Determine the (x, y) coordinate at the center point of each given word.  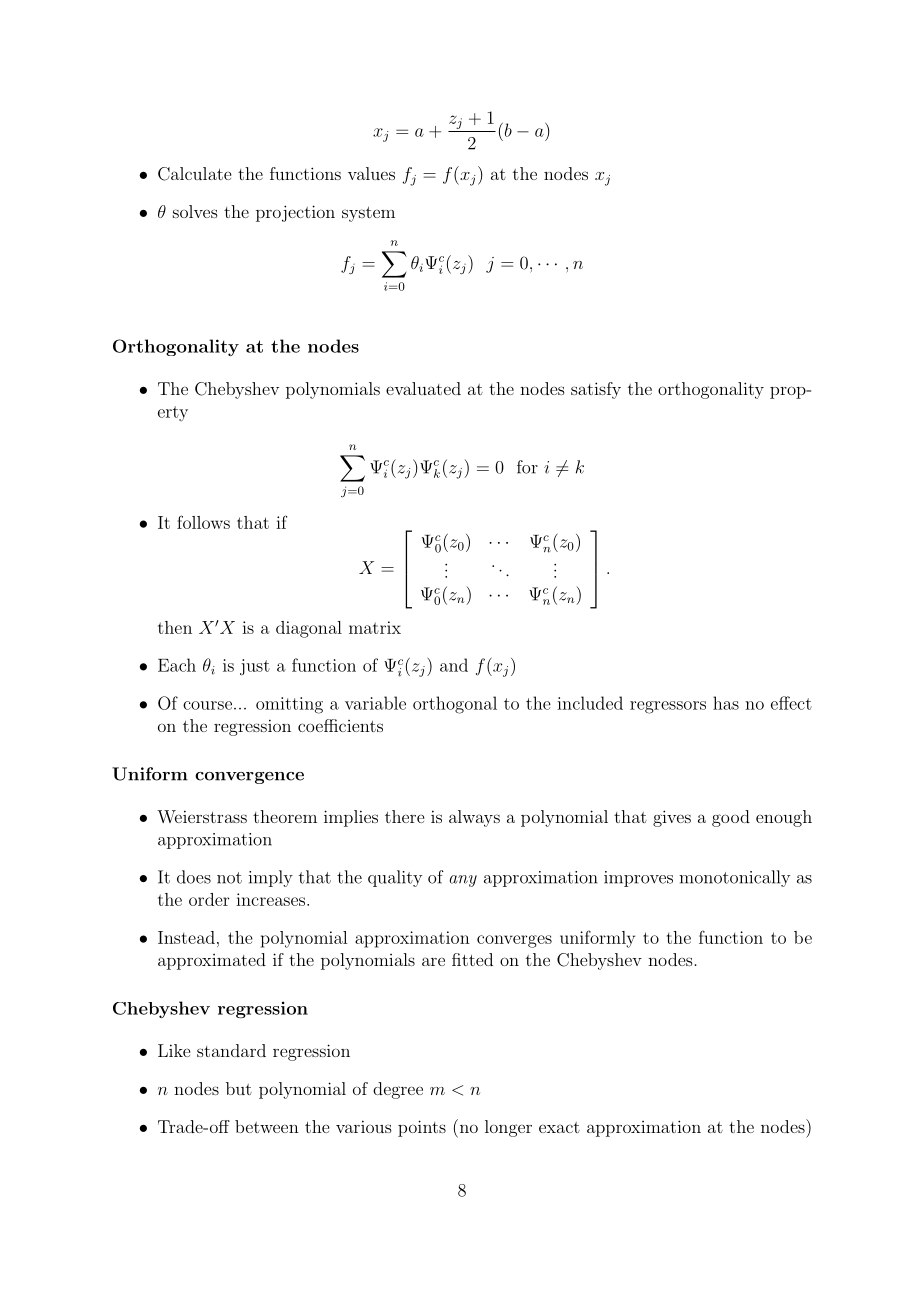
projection (295, 213)
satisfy (596, 390)
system (368, 214)
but (239, 1088)
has (726, 703)
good (731, 818)
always (474, 818)
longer (508, 1128)
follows (203, 522)
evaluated (423, 388)
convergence (249, 778)
